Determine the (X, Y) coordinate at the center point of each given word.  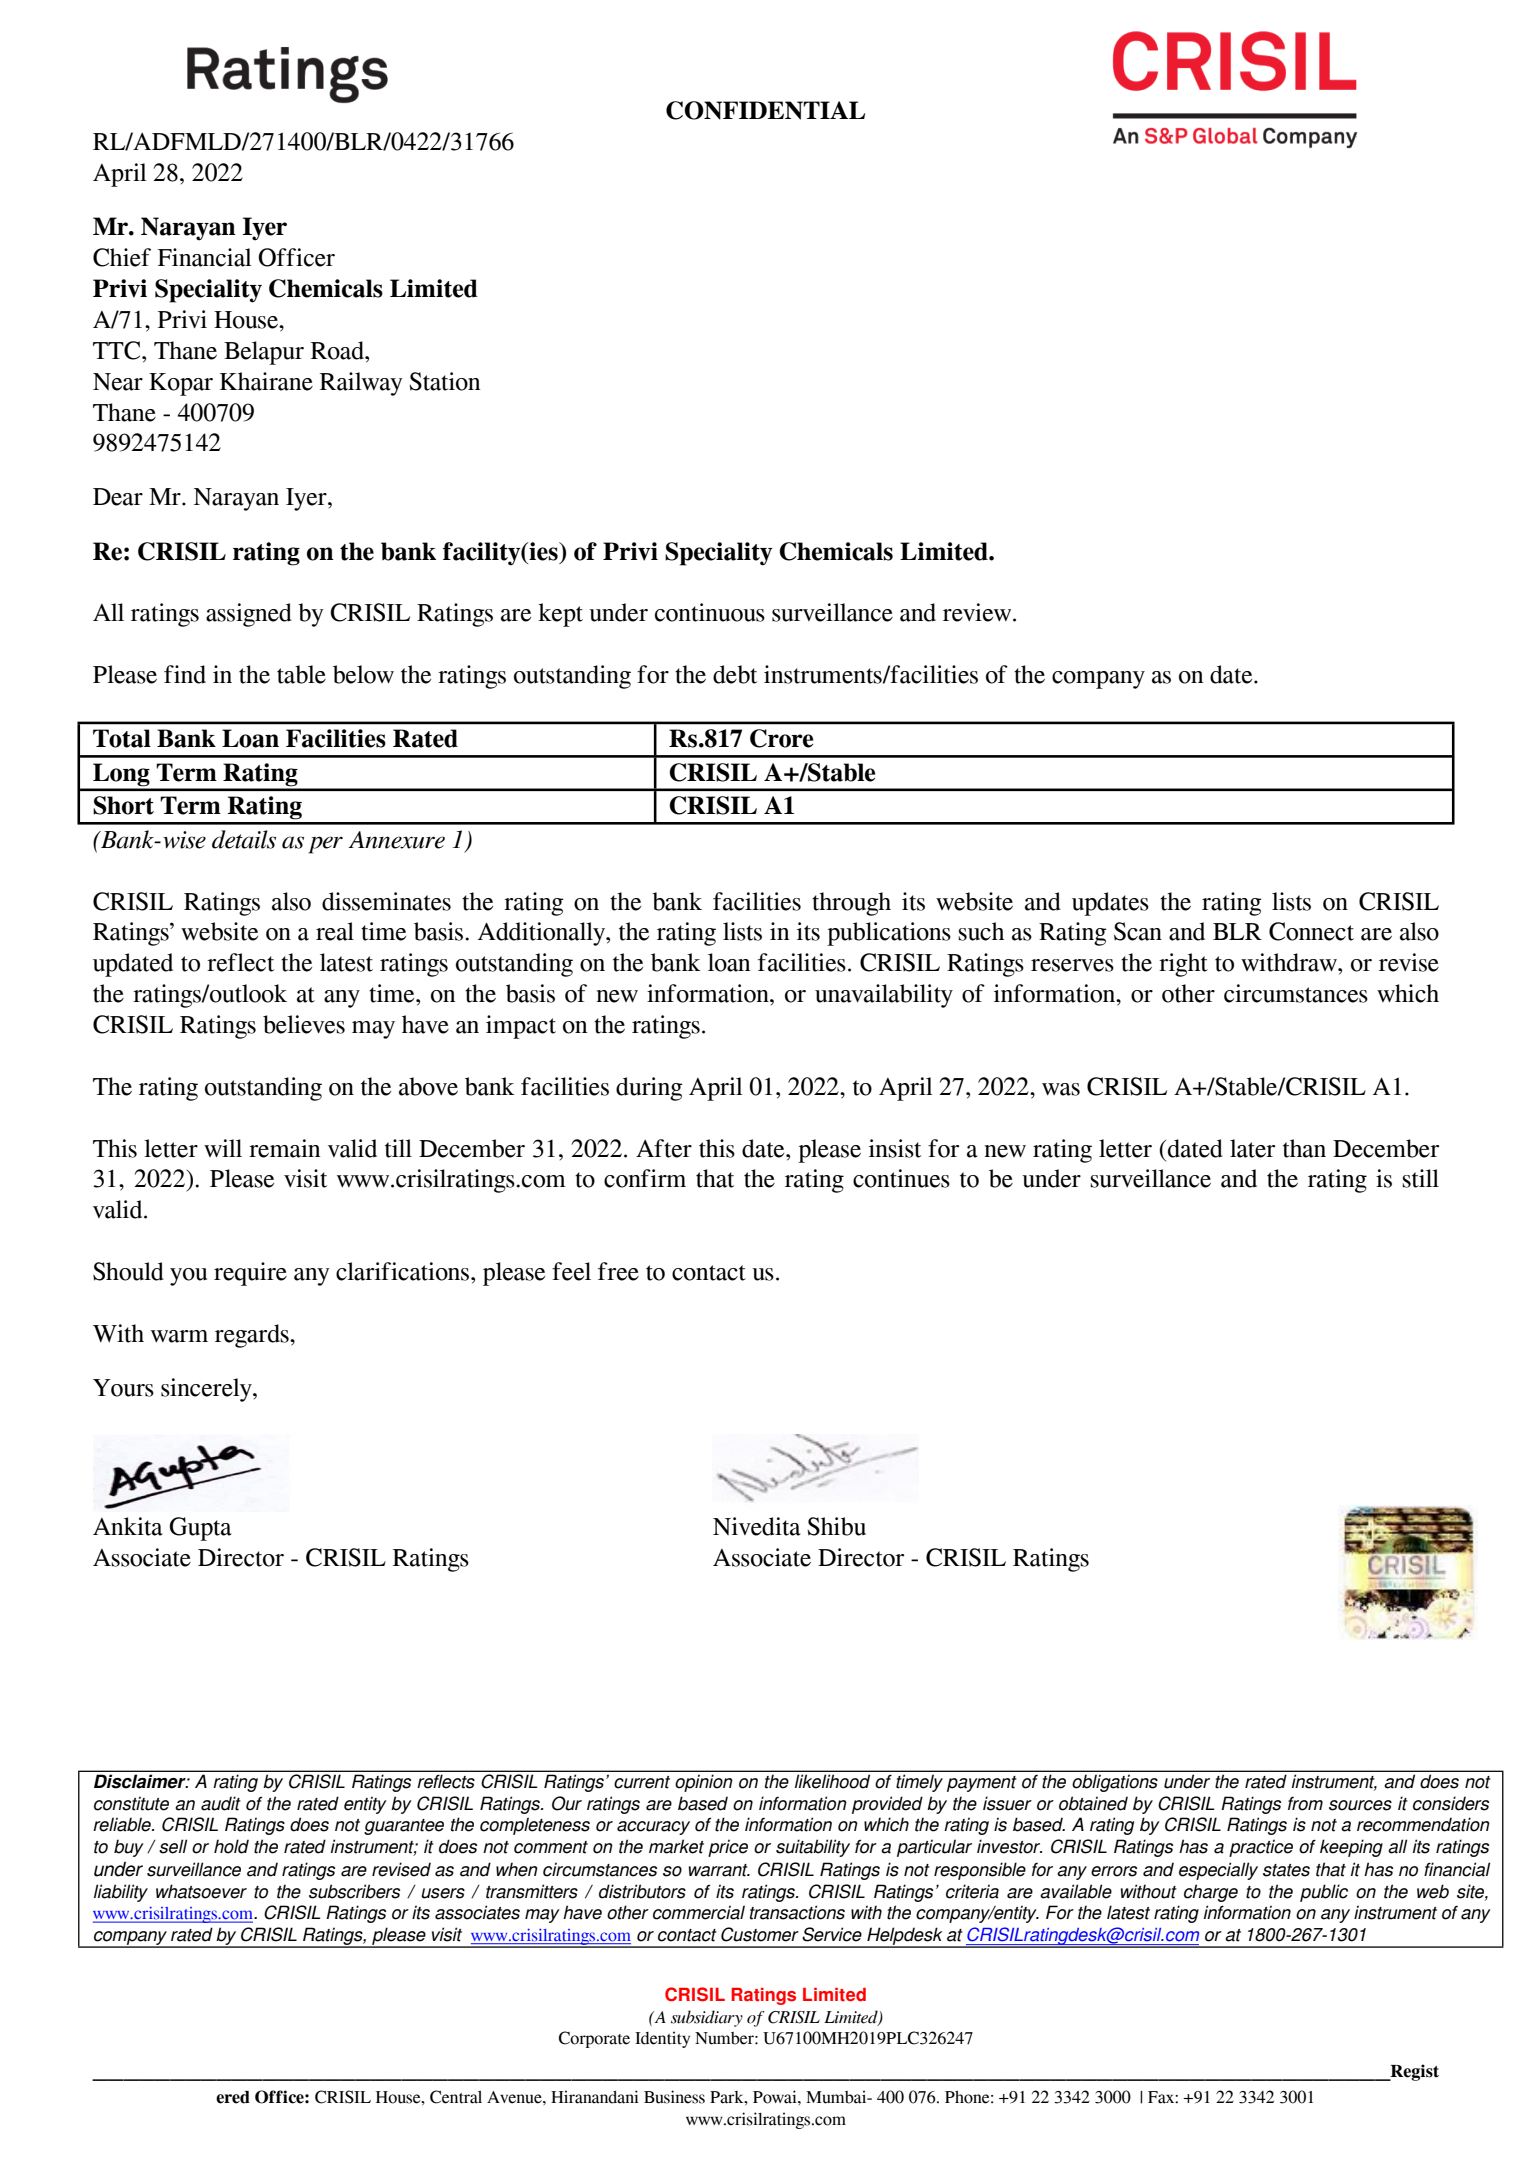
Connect (1311, 931)
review (978, 612)
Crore (781, 738)
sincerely (207, 1390)
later (1252, 1148)
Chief (122, 257)
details (244, 839)
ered (233, 2097)
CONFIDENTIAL (765, 110)
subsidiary (707, 2018)
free (618, 1271)
